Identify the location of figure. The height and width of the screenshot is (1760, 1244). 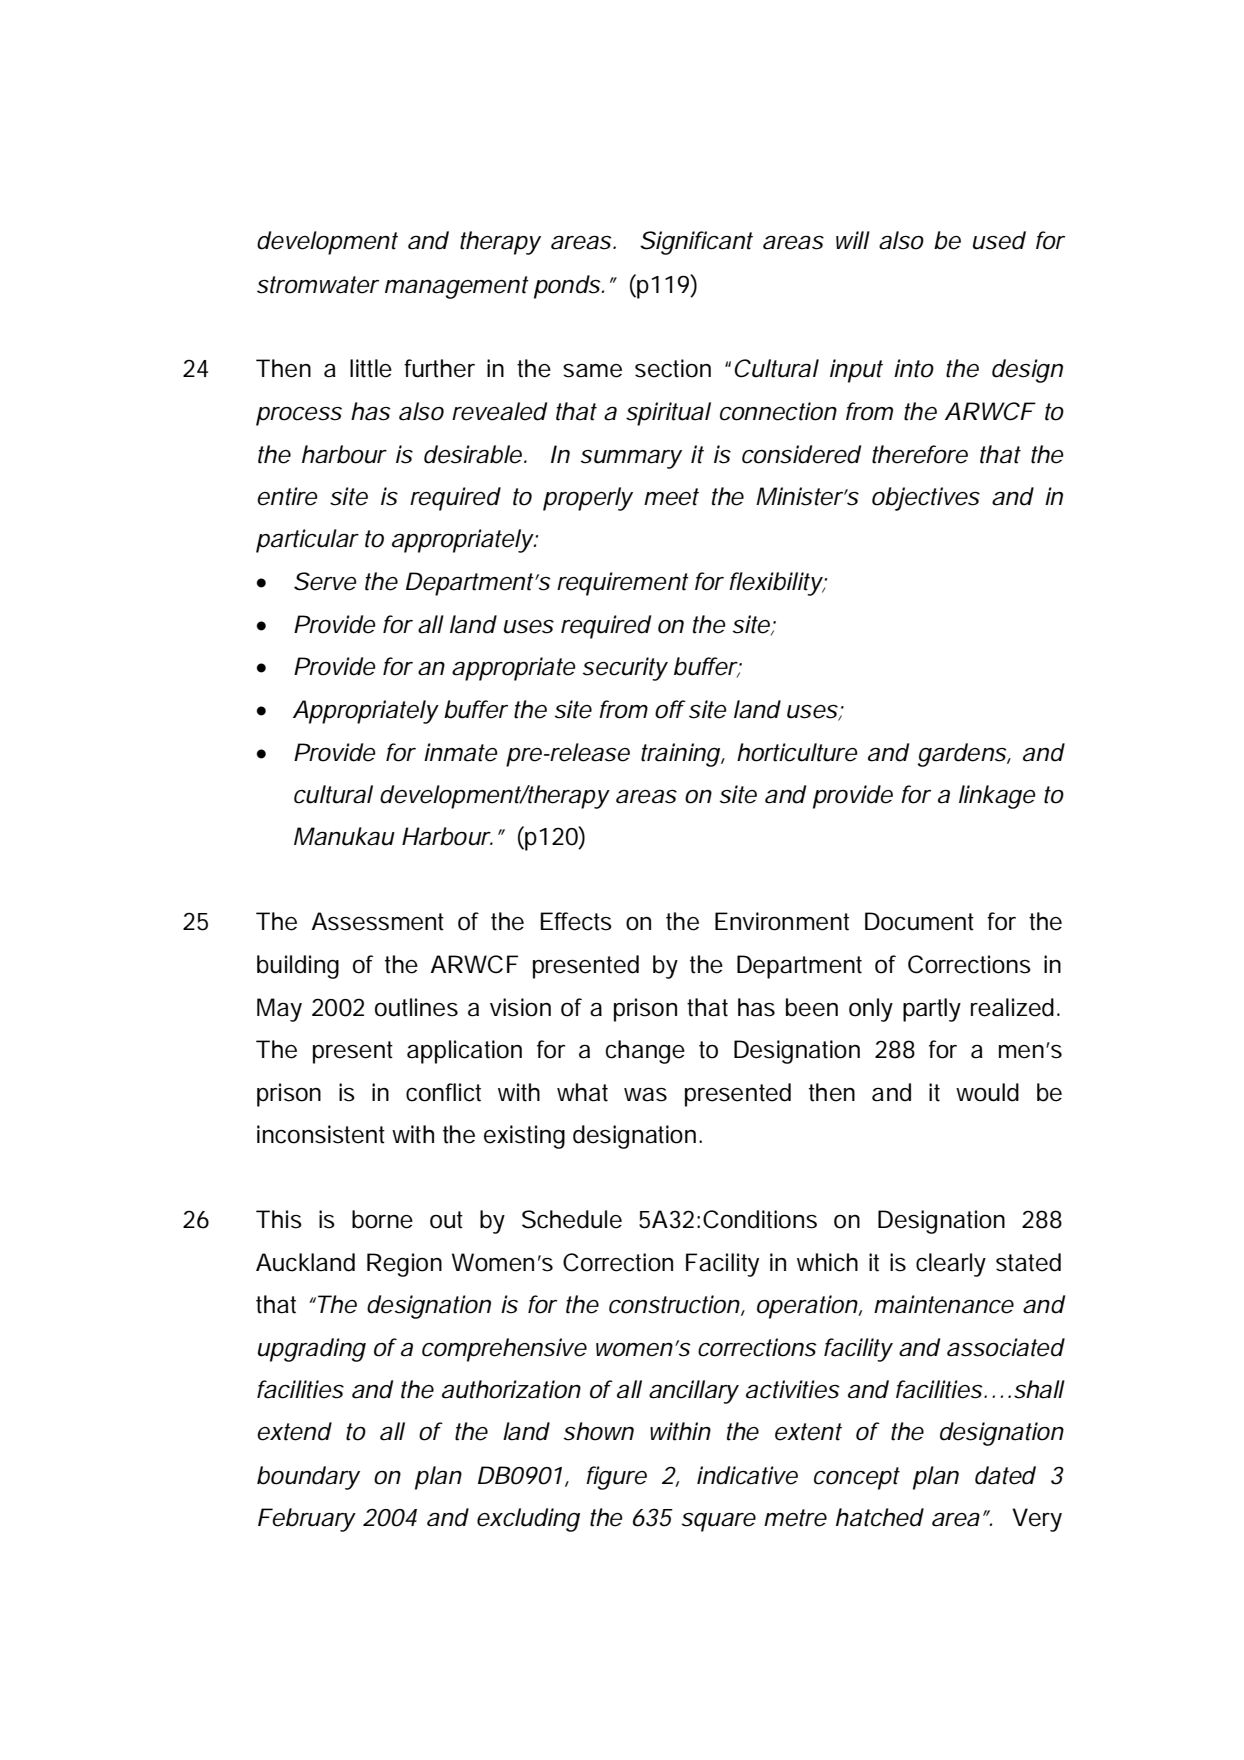
(616, 1478).
